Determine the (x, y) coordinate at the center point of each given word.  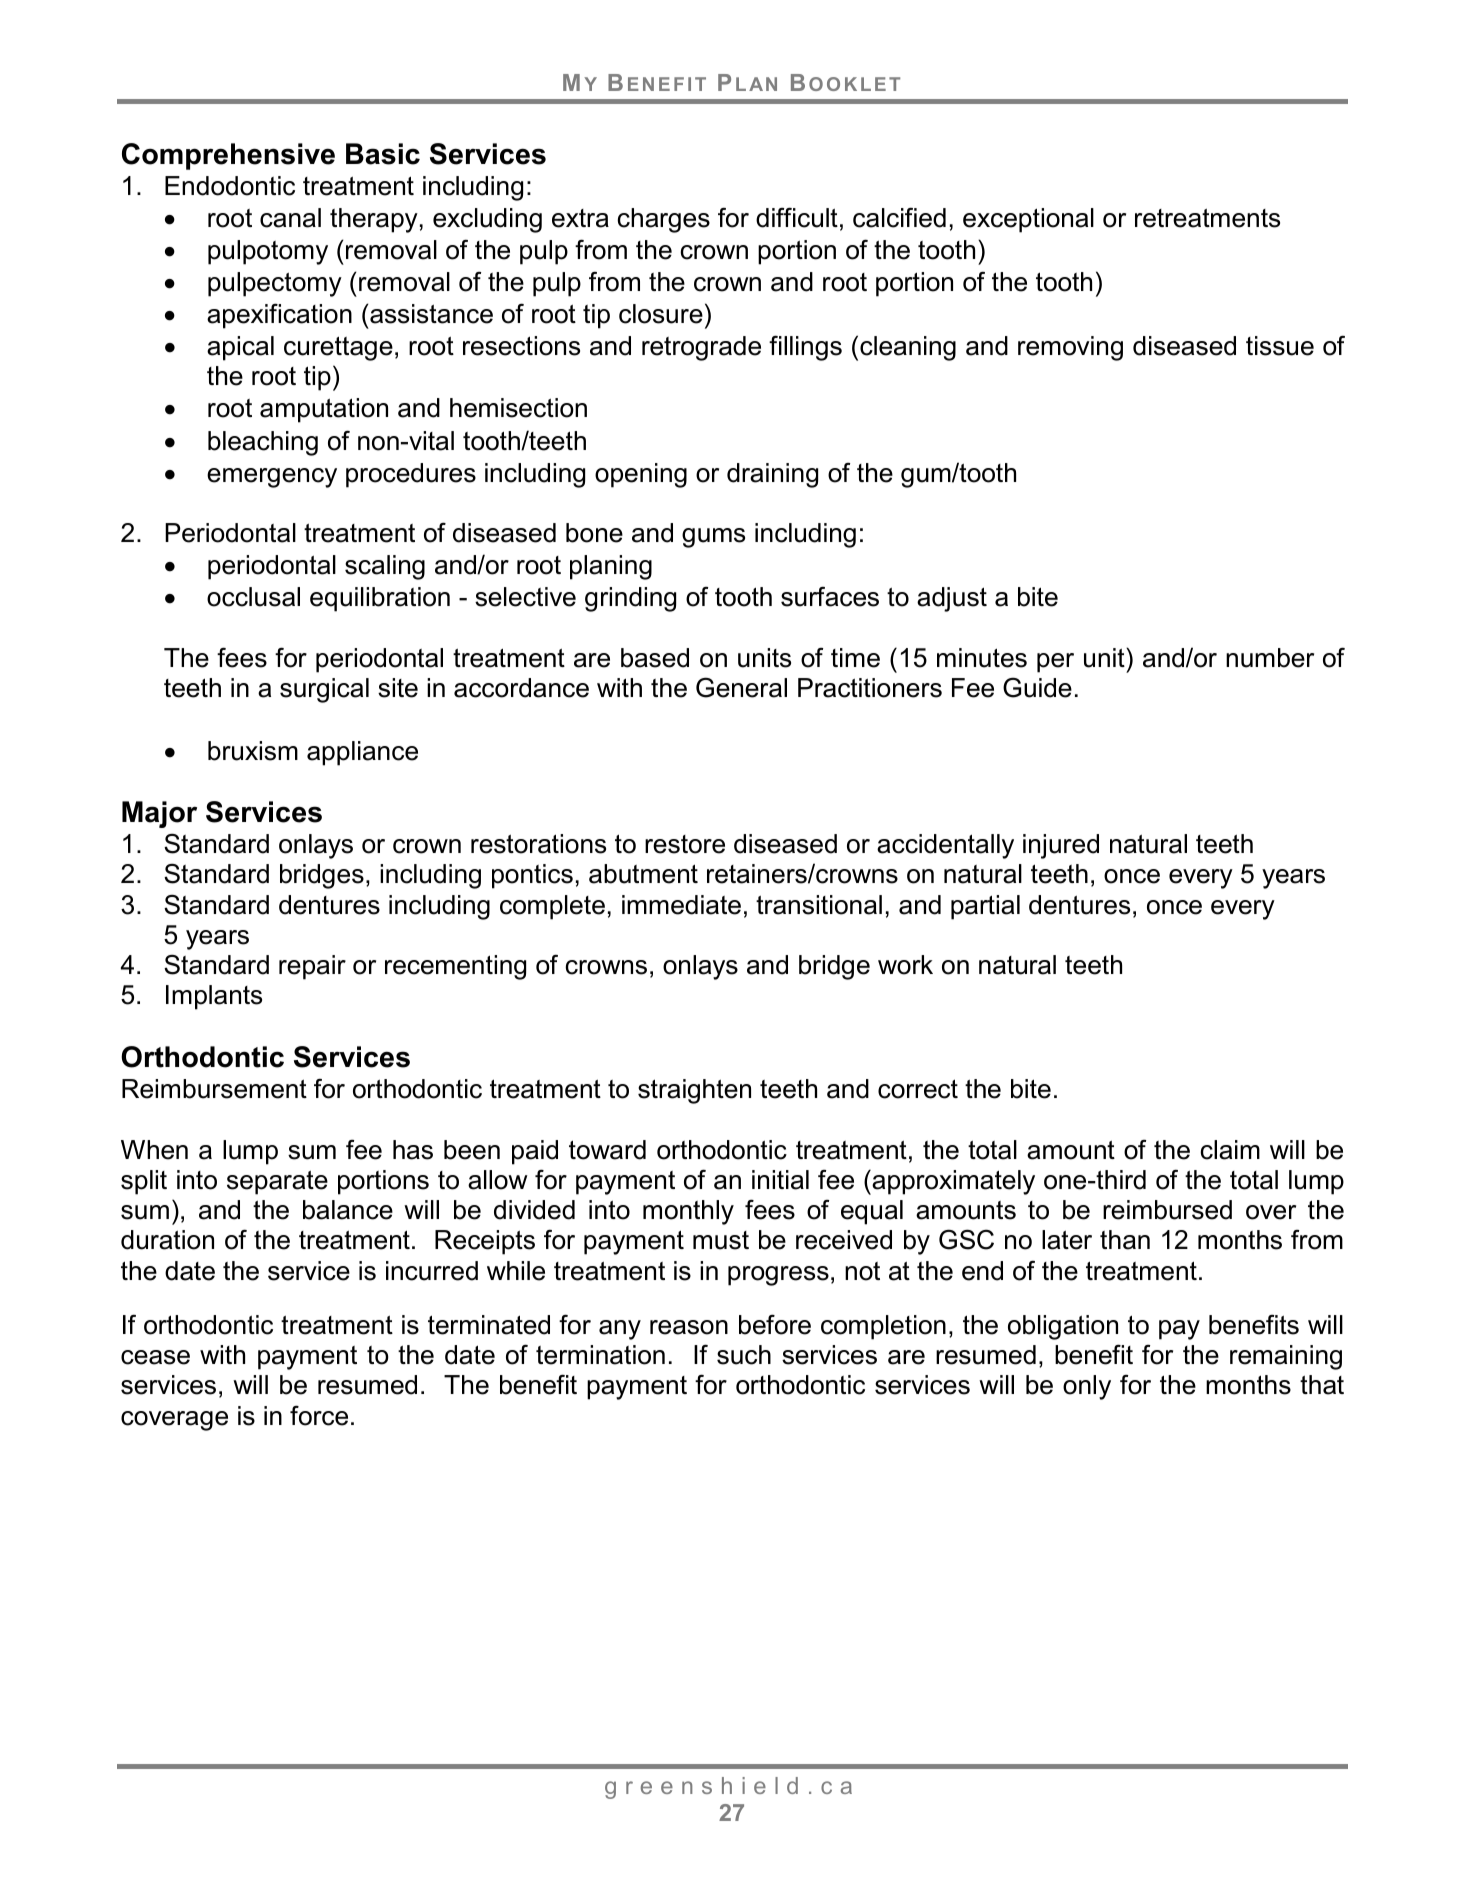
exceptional (1028, 220)
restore (685, 844)
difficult (797, 217)
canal (290, 218)
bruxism (253, 751)
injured (1061, 846)
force (319, 1415)
